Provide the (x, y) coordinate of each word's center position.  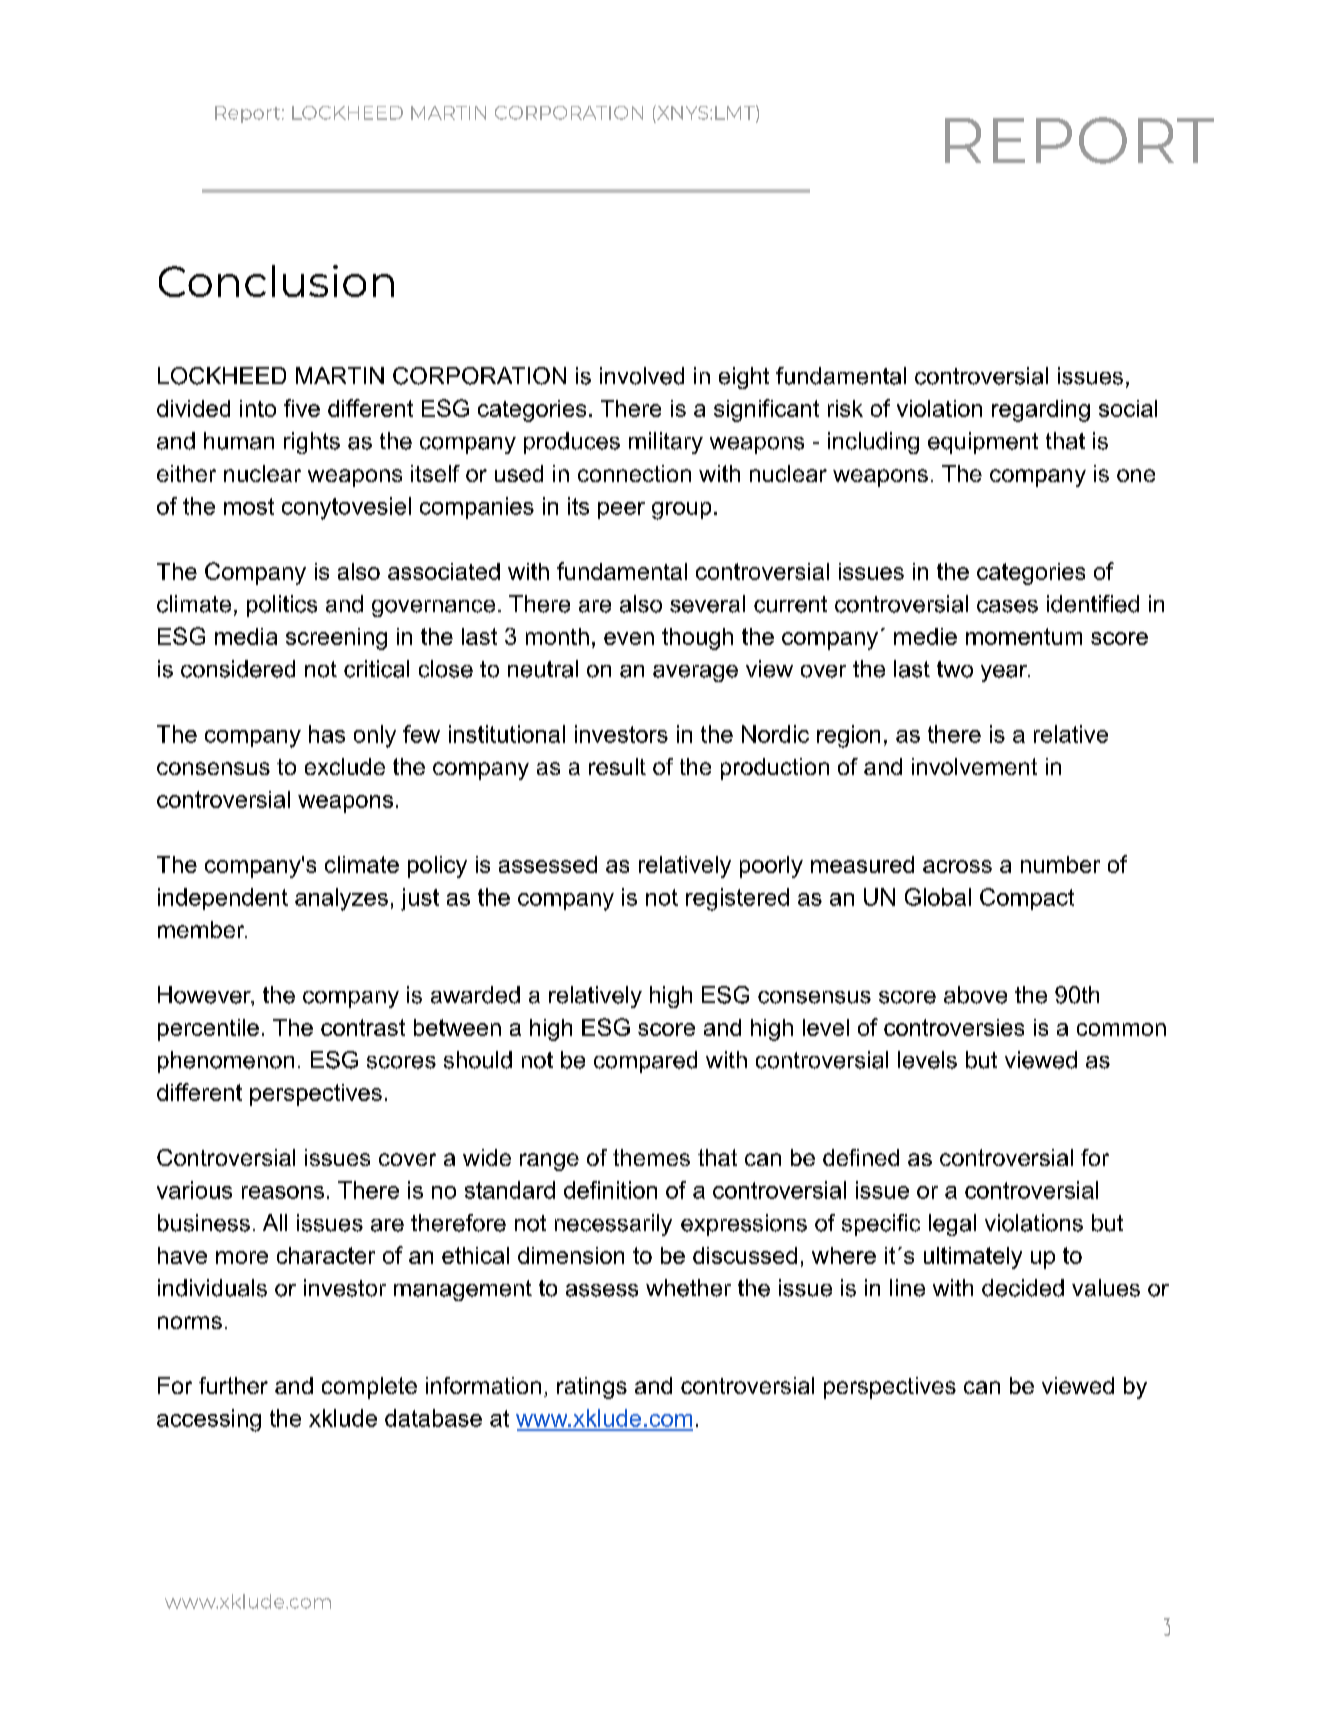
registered (737, 899)
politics (282, 606)
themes (651, 1157)
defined (861, 1157)
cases (1007, 606)
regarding (1041, 411)
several (707, 604)
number (1060, 864)
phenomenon (226, 1062)
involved (642, 376)
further (233, 1385)
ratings (592, 1388)
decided (1023, 1288)
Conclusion (276, 281)
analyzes (341, 899)
